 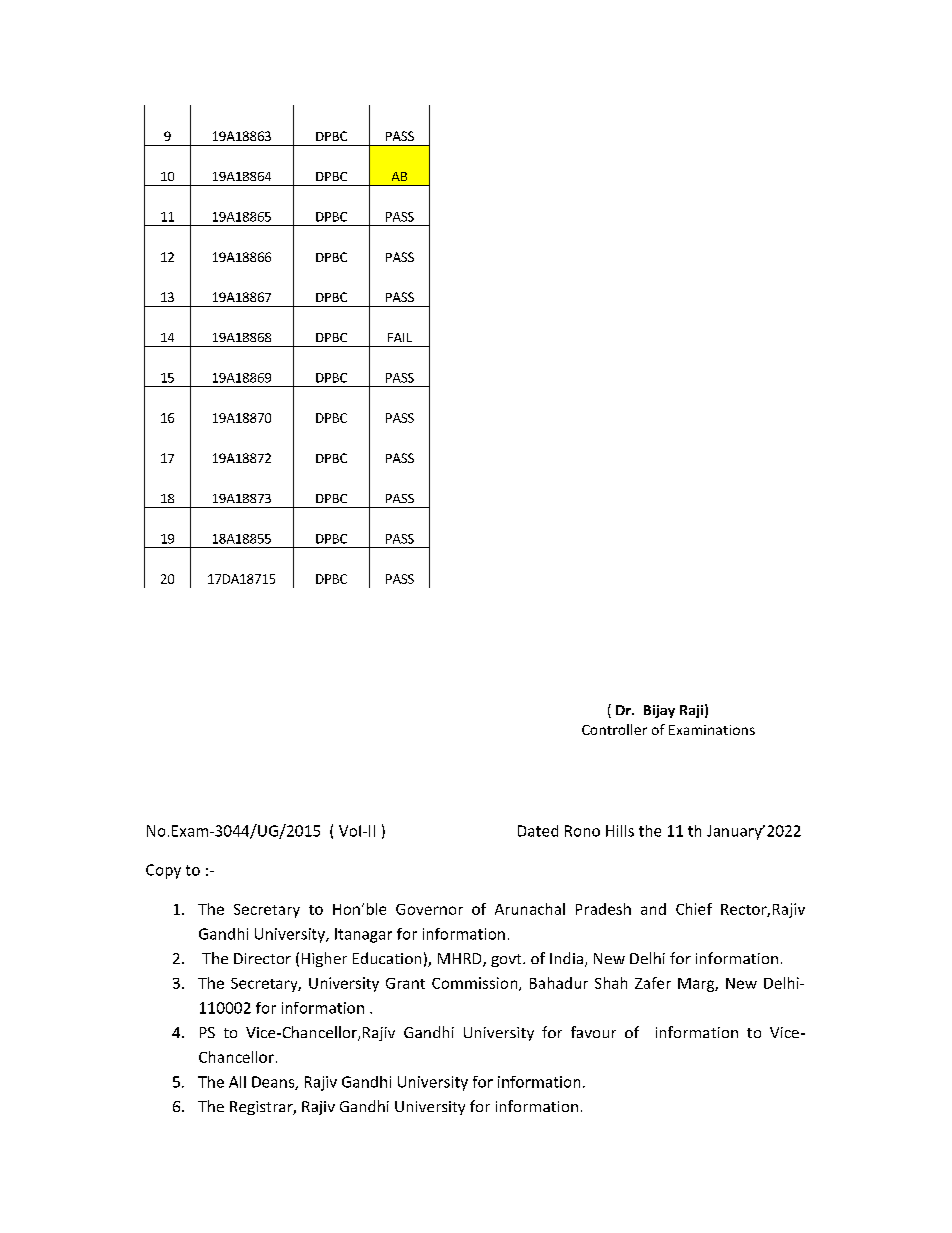 I want to click on Grant, so click(x=405, y=983).
